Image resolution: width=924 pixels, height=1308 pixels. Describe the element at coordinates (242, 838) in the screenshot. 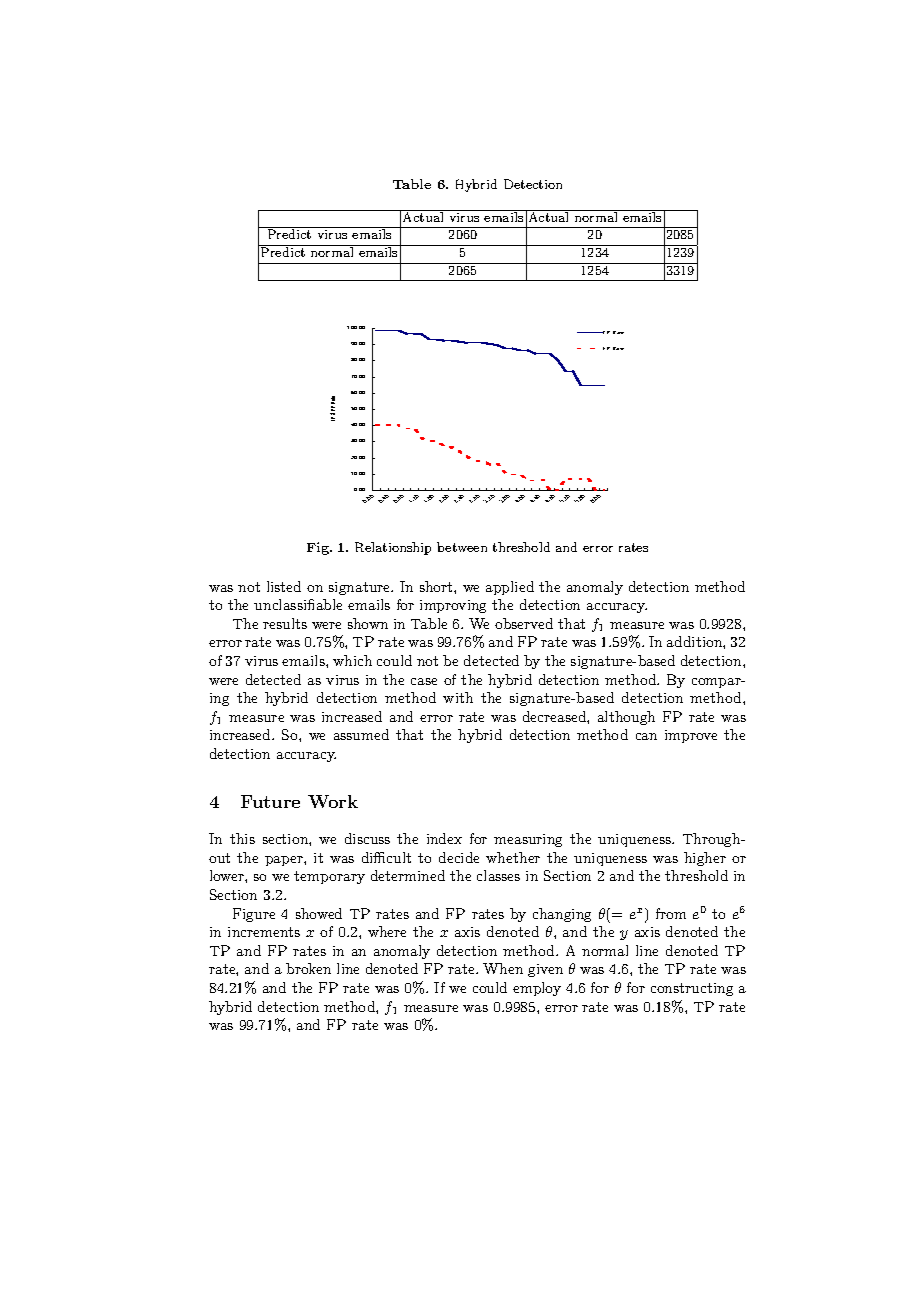

I see `this` at that location.
